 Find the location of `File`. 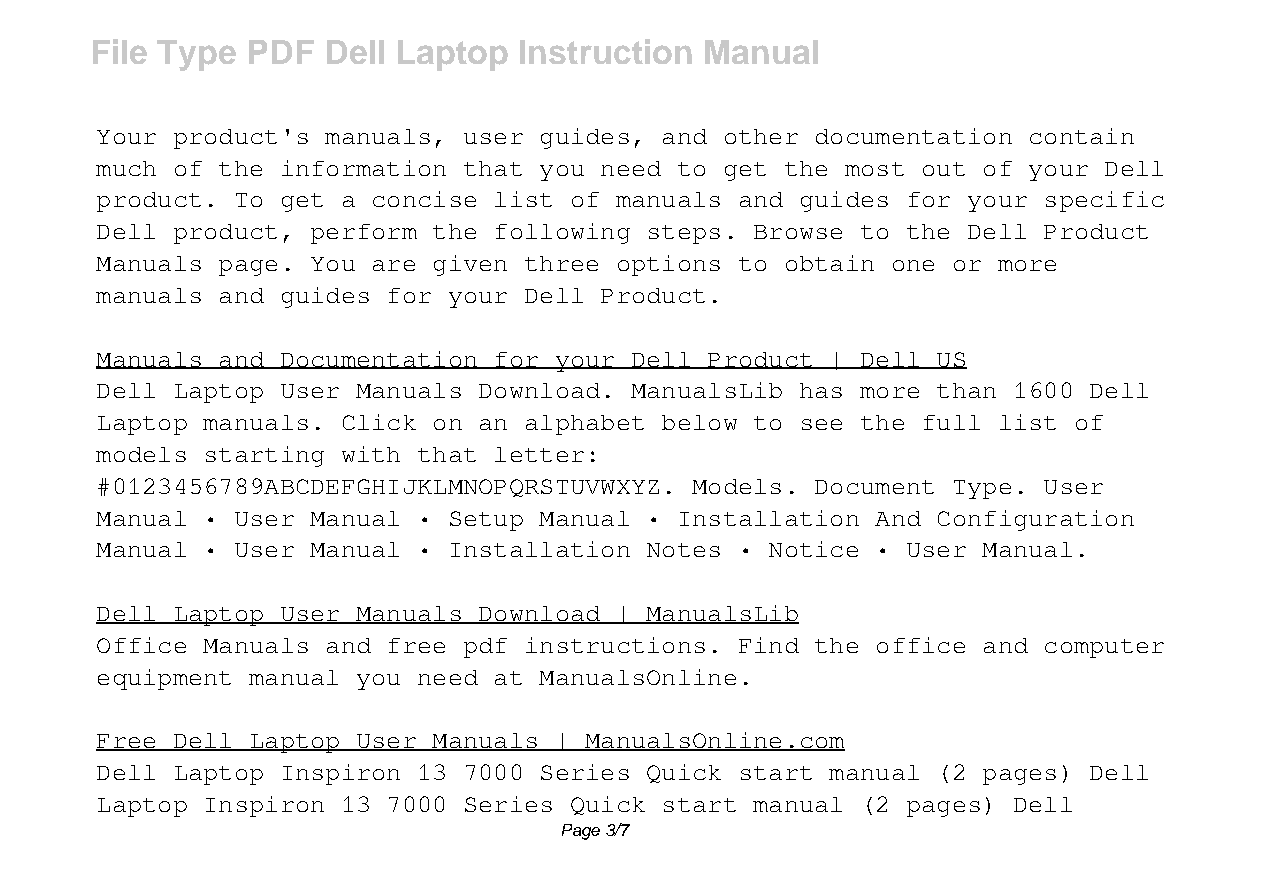

File is located at coordinates (120, 51).
